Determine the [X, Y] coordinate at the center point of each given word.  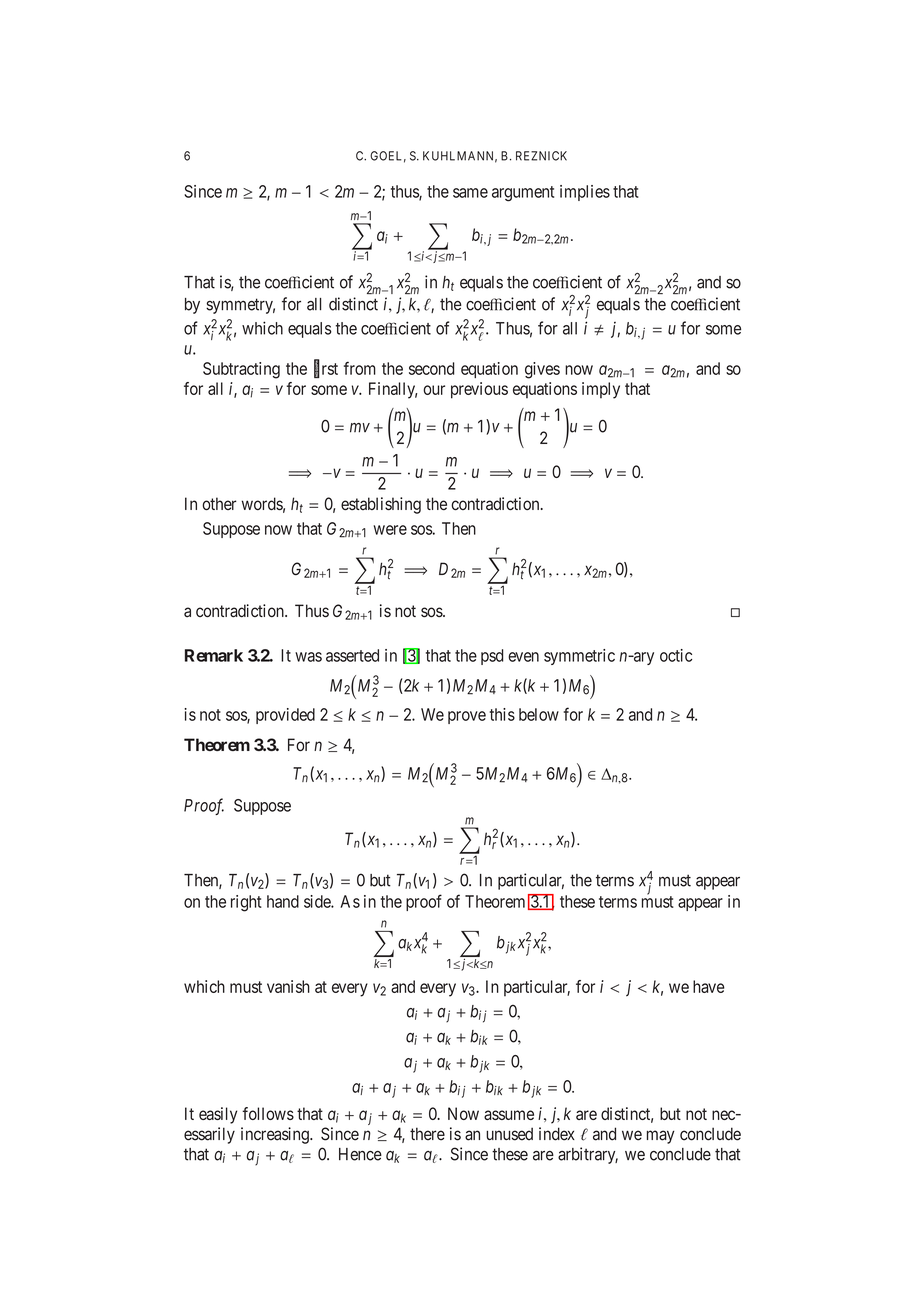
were [390, 530]
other [219, 503]
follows [268, 1113]
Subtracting [241, 370]
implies [585, 193]
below [539, 714]
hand [283, 901]
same [470, 193]
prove [467, 717]
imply [601, 390]
